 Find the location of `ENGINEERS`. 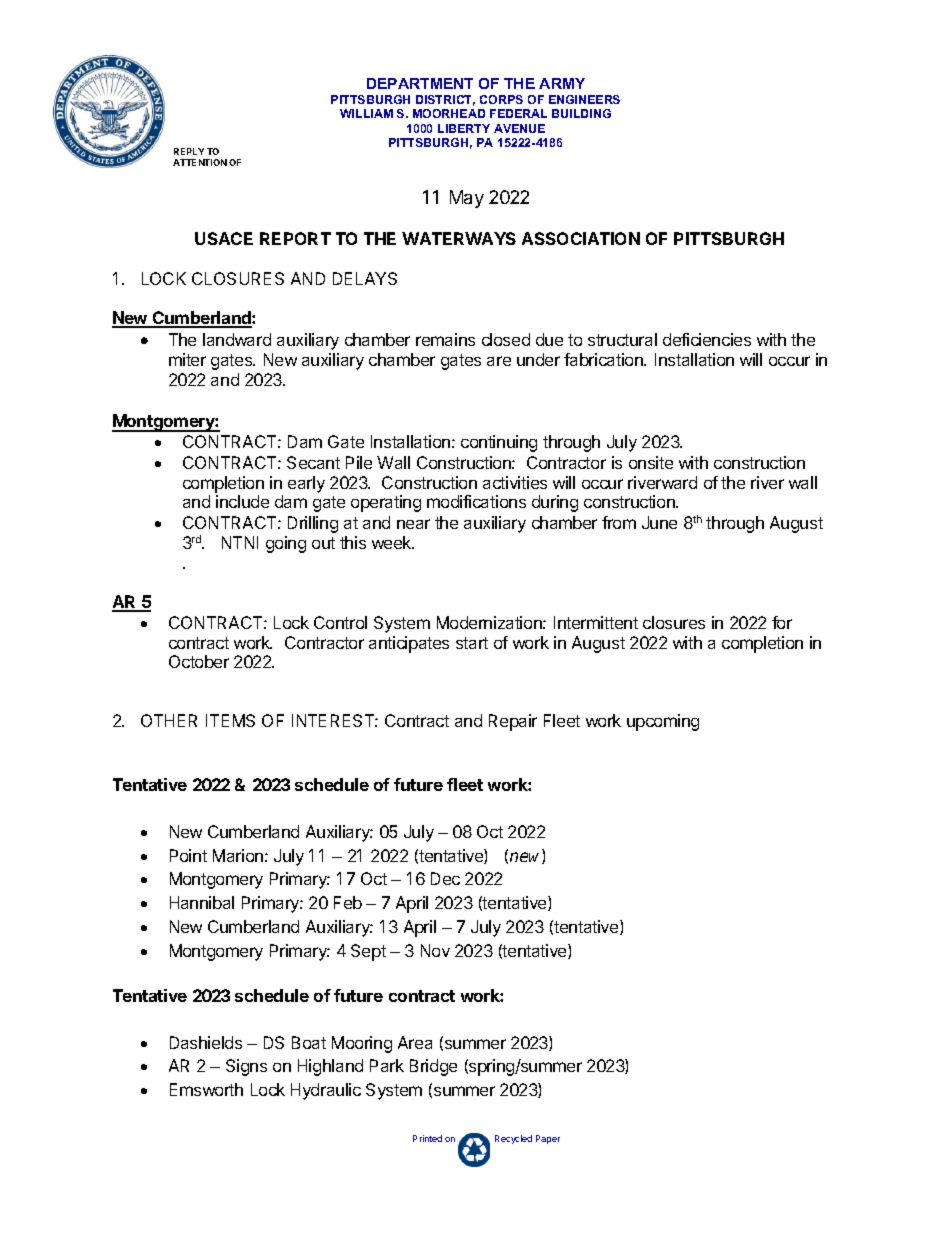

ENGINEERS is located at coordinates (584, 99).
